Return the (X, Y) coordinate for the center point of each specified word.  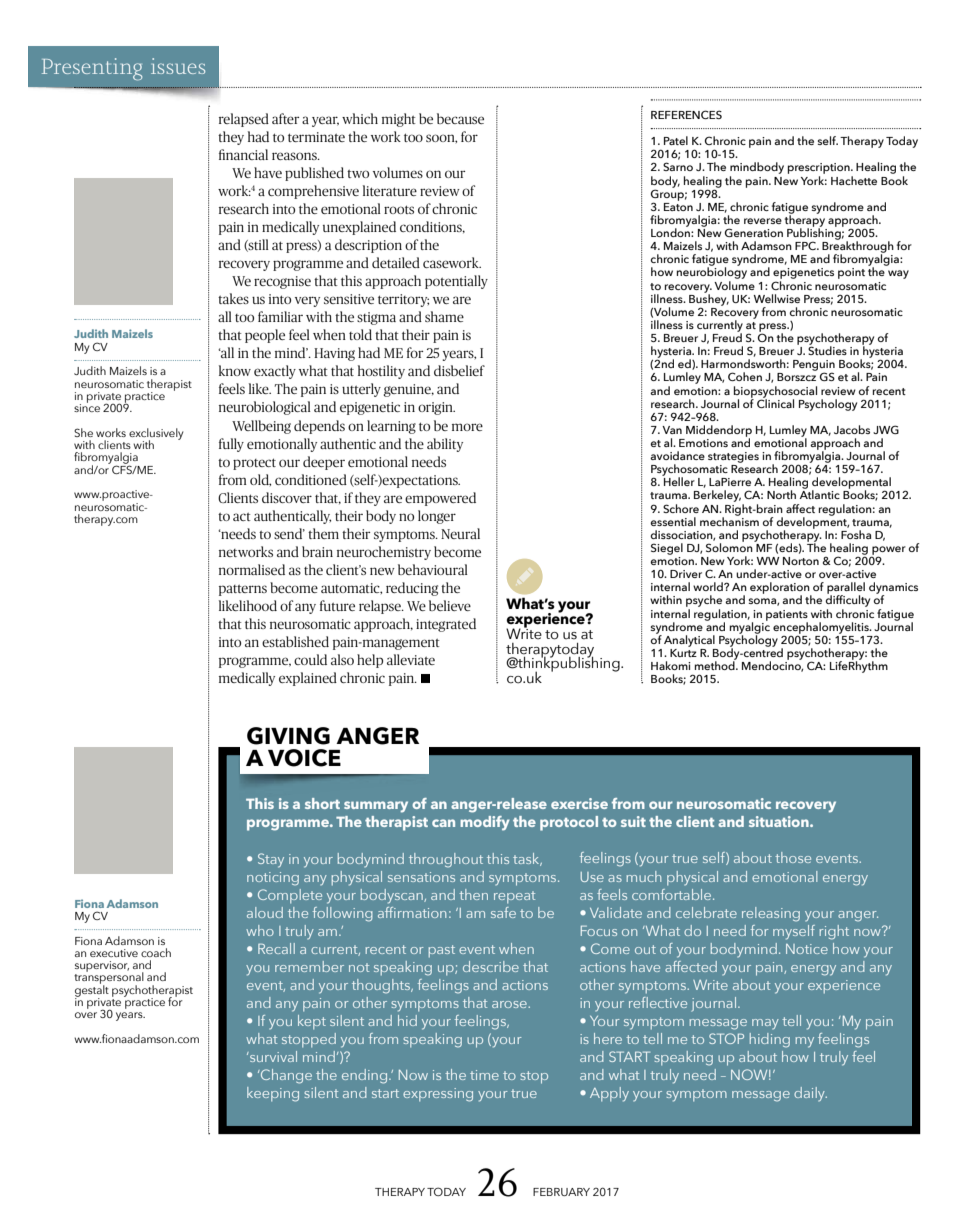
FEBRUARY (561, 1192)
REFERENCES (686, 114)
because (460, 118)
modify (485, 823)
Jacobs (852, 429)
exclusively (156, 435)
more (467, 427)
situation (780, 821)
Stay (271, 860)
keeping (273, 1094)
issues (178, 66)
